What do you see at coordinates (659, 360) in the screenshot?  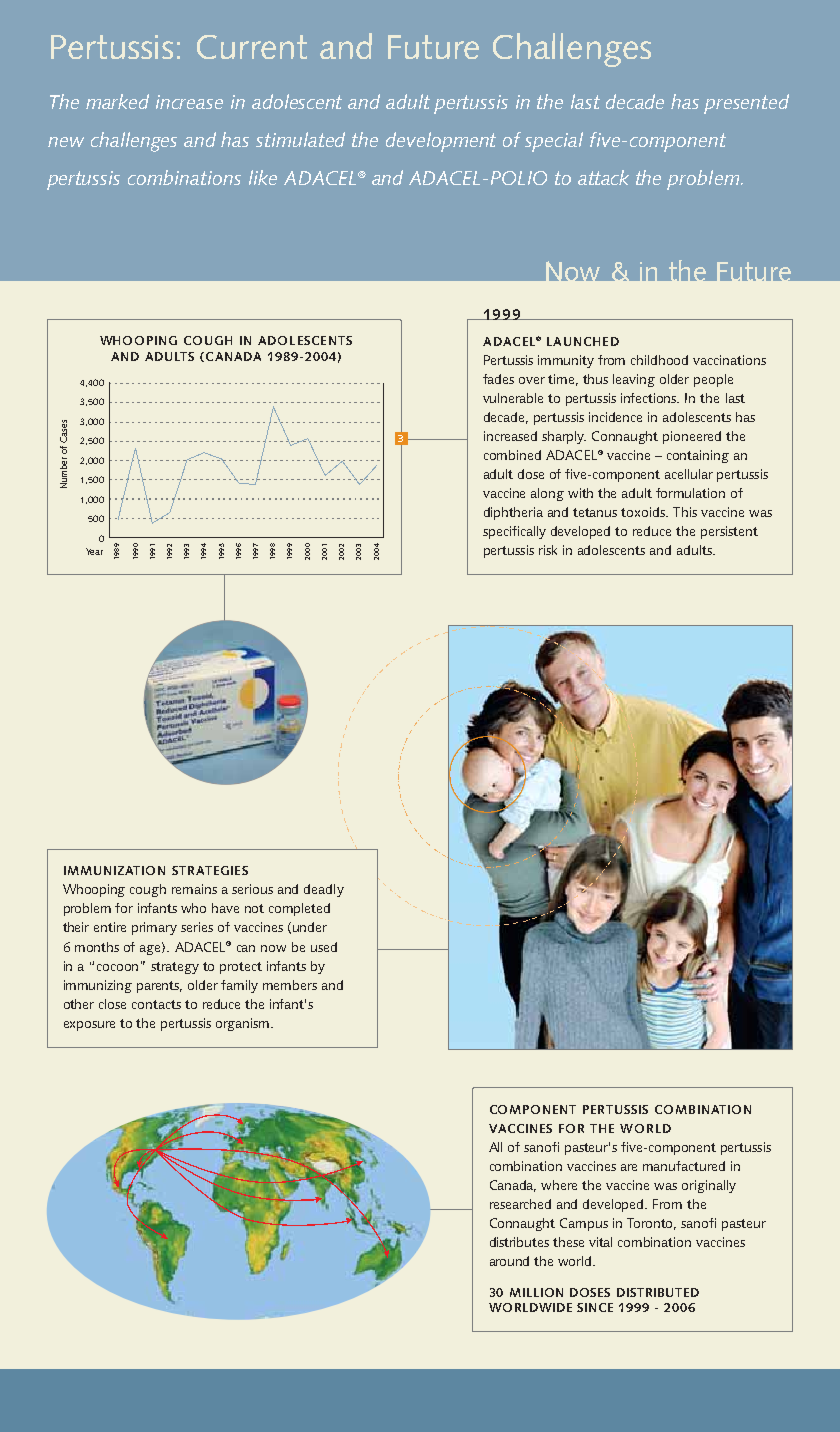 I see `childhood` at bounding box center [659, 360].
